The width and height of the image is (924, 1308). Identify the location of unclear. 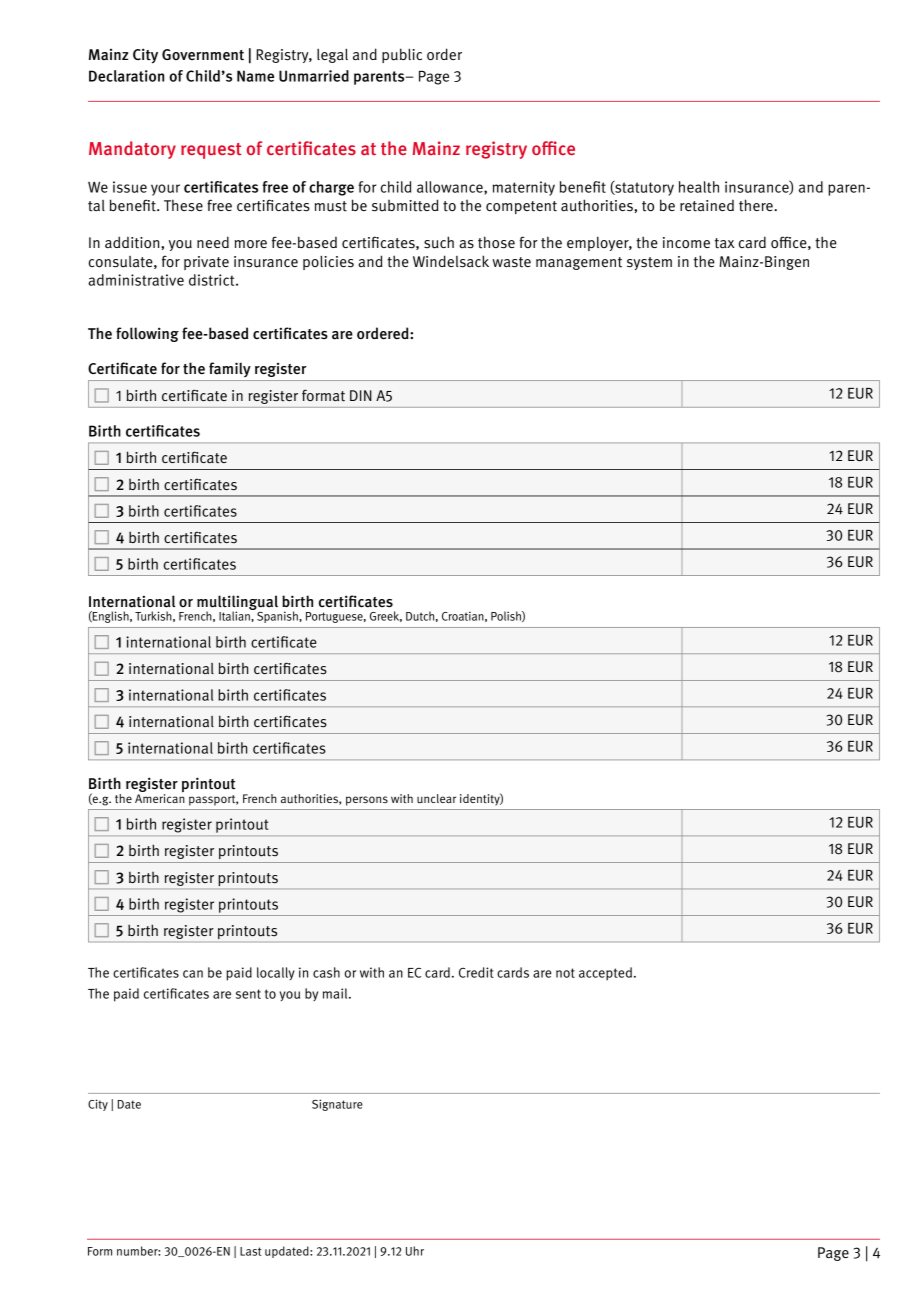
(436, 799).
